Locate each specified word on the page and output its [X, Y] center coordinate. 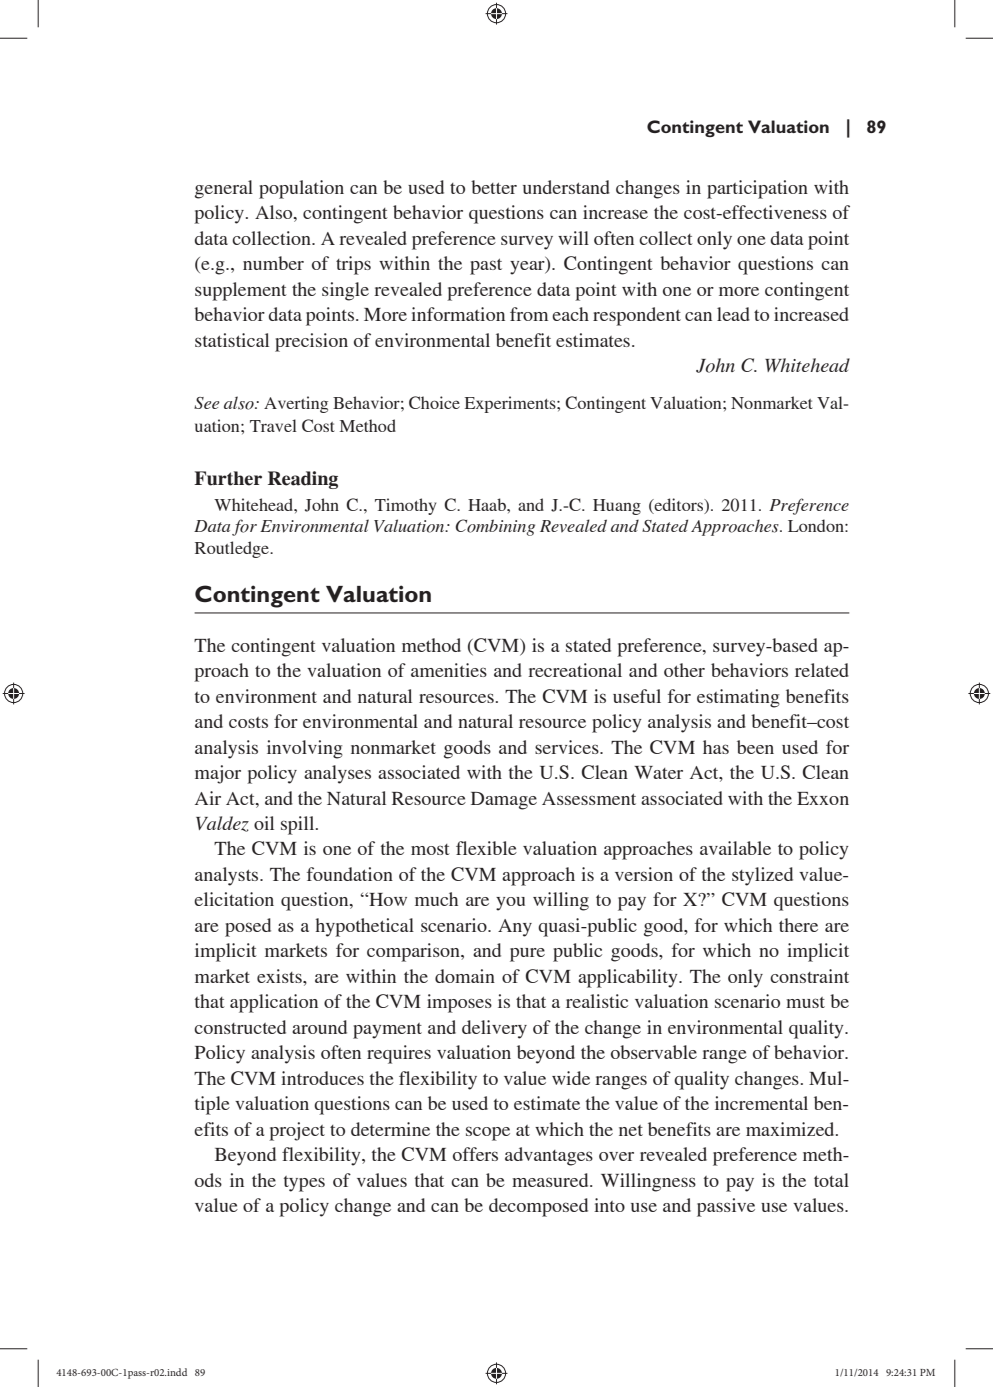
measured [551, 1180]
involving [305, 749]
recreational [575, 670]
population [301, 189]
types [304, 1184]
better [494, 187]
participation [757, 189]
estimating [738, 698]
